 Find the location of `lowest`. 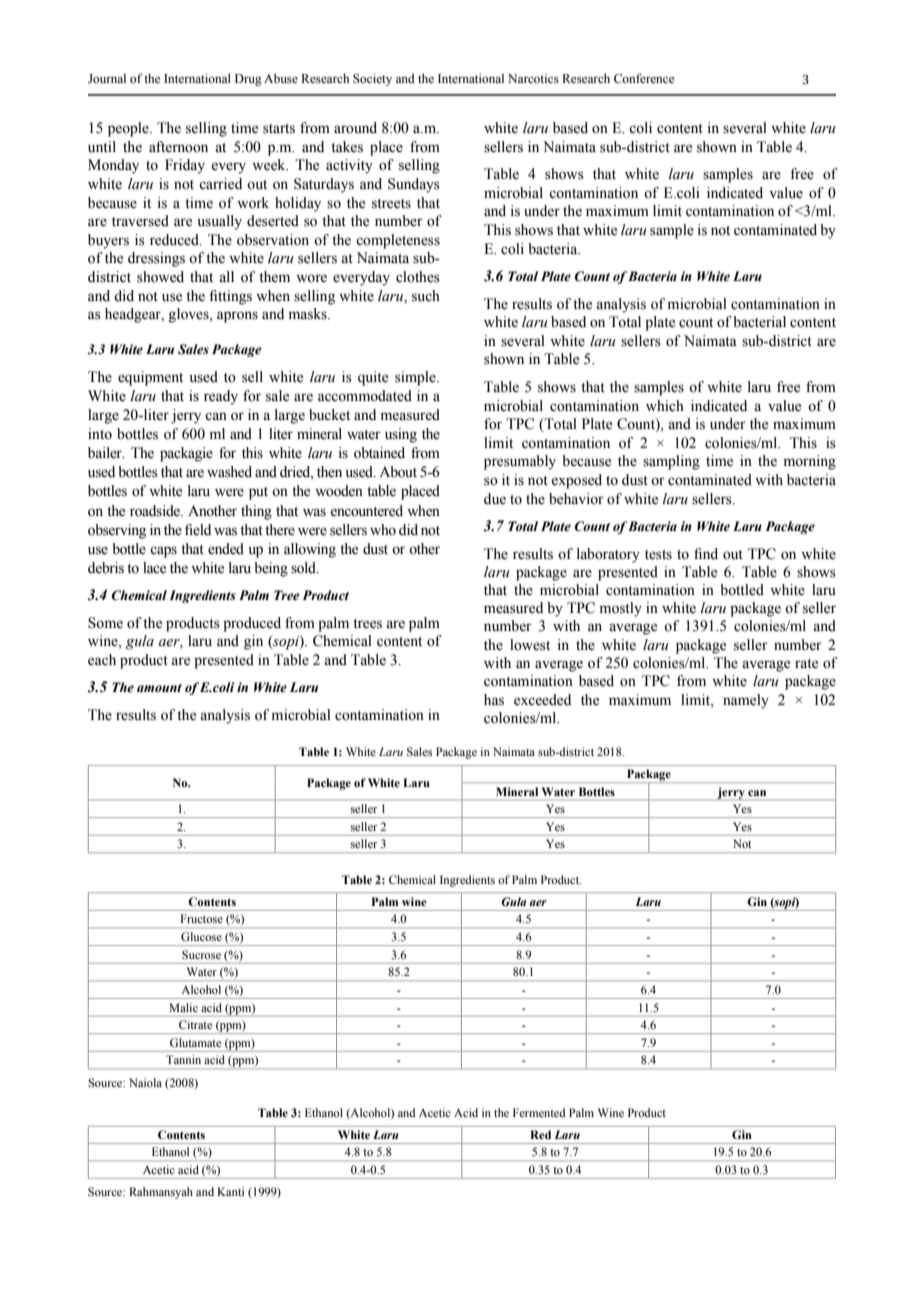

lowest is located at coordinates (530, 645).
